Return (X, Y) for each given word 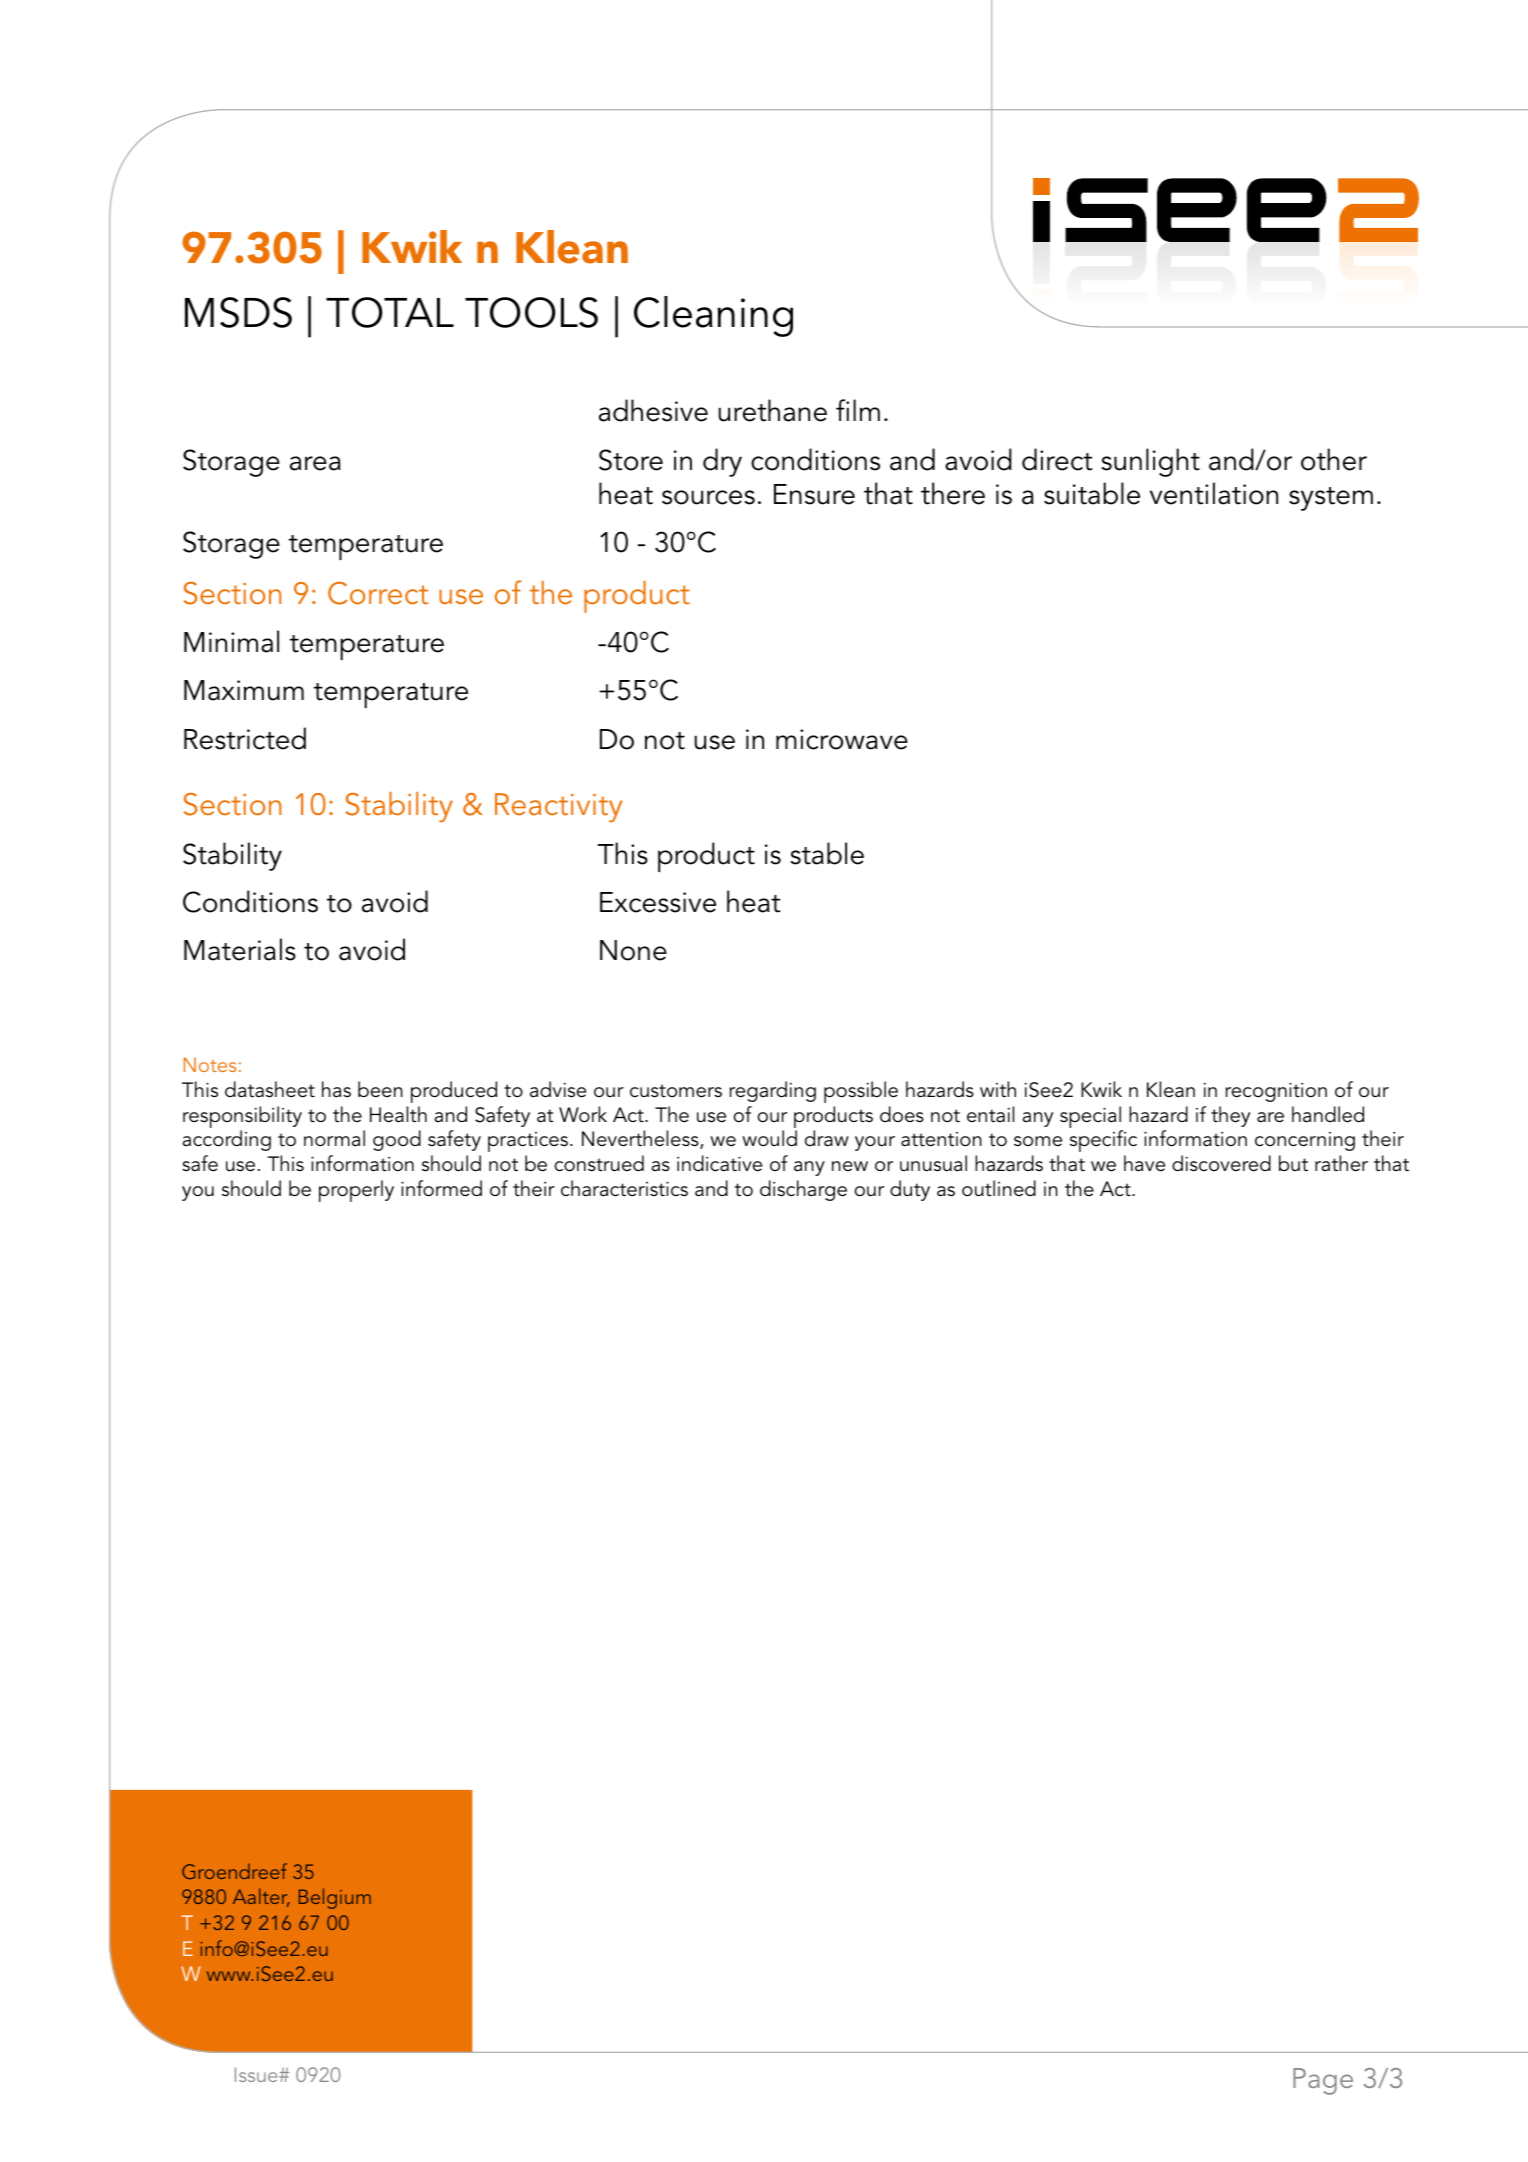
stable (827, 853)
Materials (240, 949)
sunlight (1150, 462)
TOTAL (390, 312)
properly (356, 1191)
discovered (1221, 1163)
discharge (803, 1190)
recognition (1276, 1092)
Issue (257, 2074)
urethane (772, 410)
